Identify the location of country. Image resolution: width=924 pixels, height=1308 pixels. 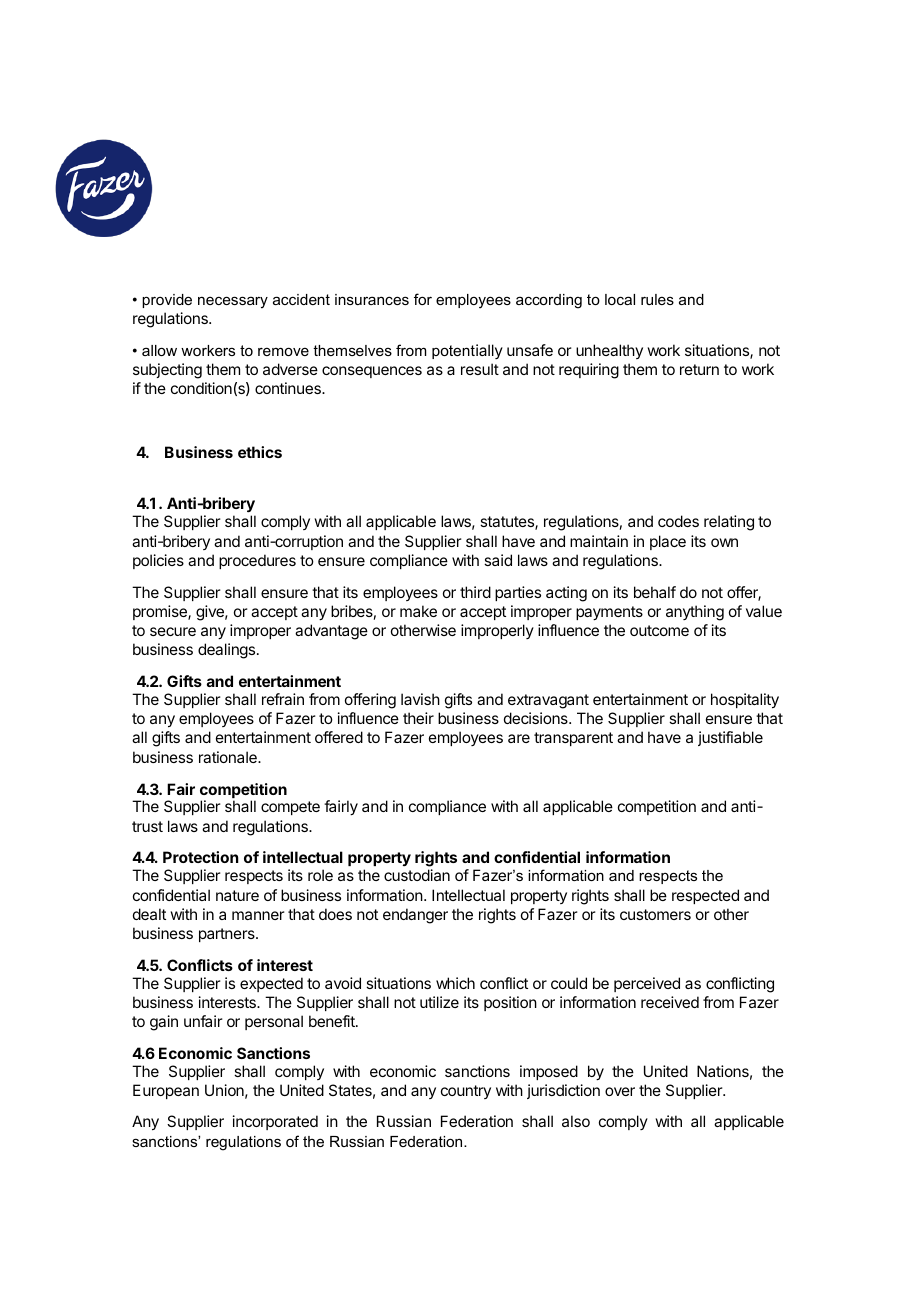
(466, 1092).
